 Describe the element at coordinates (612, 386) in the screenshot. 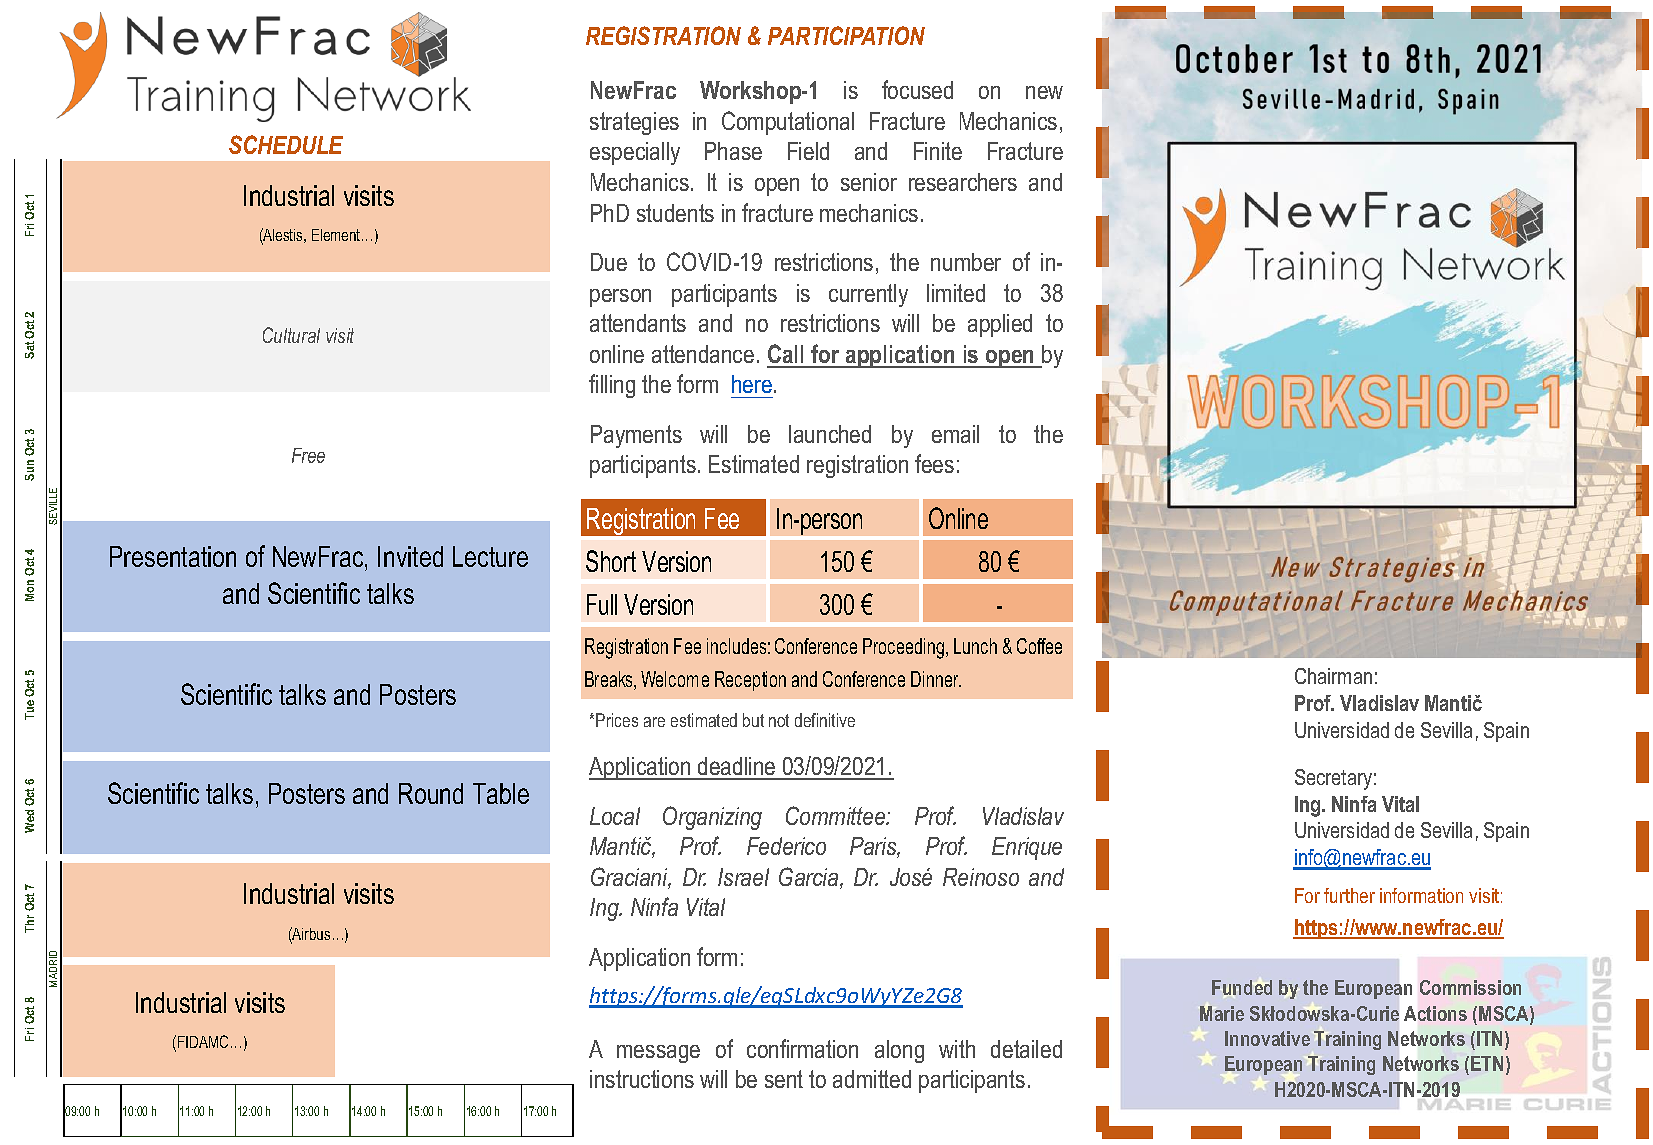

I see `filling` at that location.
